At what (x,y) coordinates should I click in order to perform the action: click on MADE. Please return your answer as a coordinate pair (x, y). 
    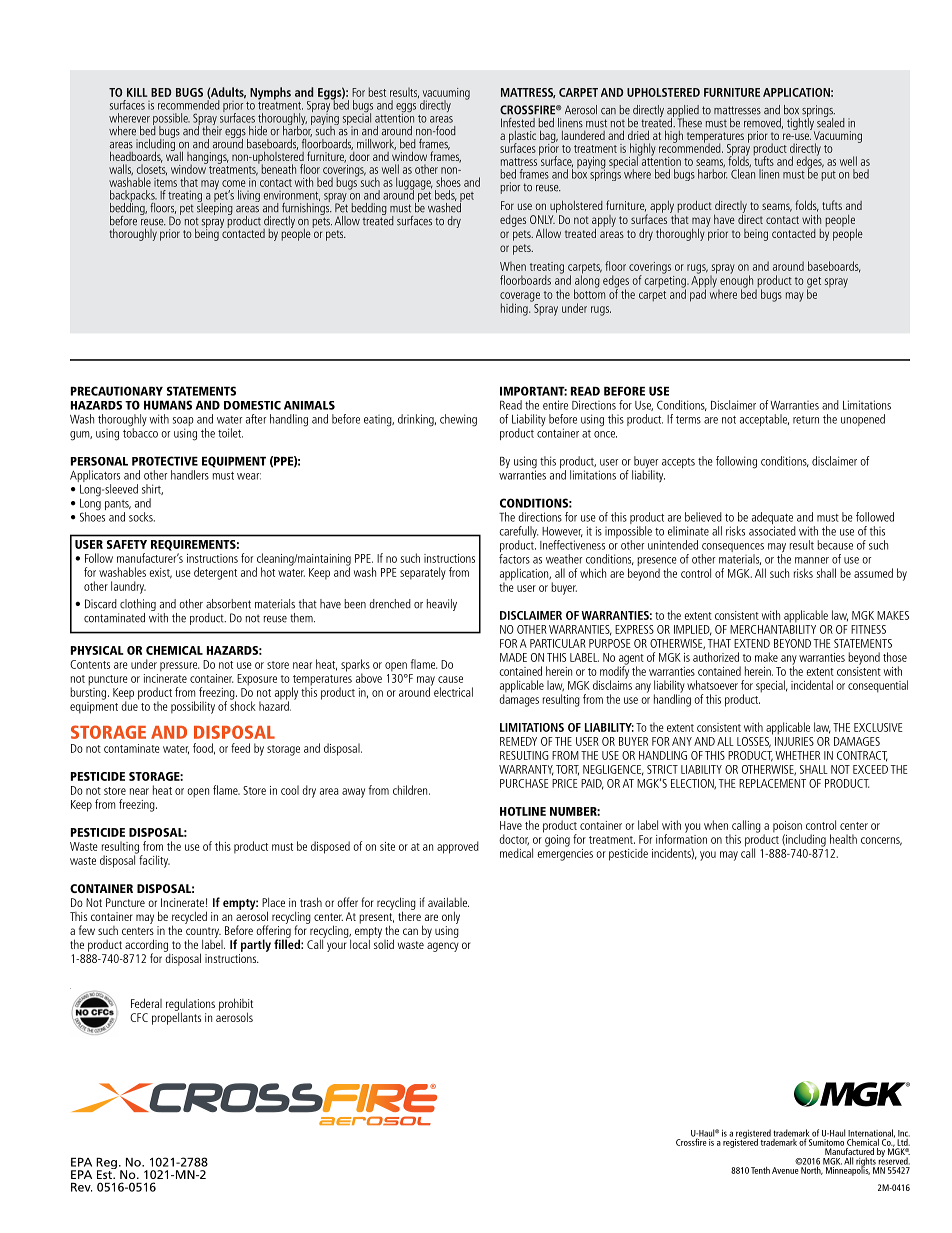
    Looking at the image, I should click on (513, 657).
